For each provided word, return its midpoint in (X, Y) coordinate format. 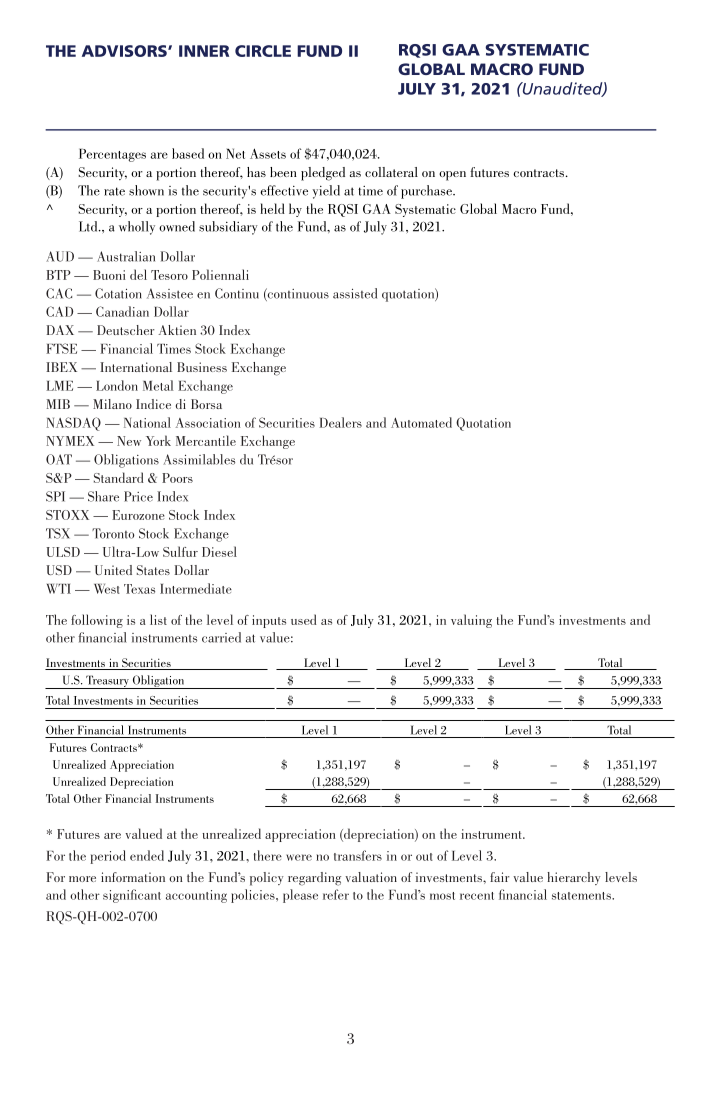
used (303, 619)
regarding (314, 879)
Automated (421, 422)
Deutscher (126, 330)
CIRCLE (263, 51)
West (107, 589)
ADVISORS (125, 51)
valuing (471, 621)
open (452, 176)
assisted (355, 293)
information (133, 877)
